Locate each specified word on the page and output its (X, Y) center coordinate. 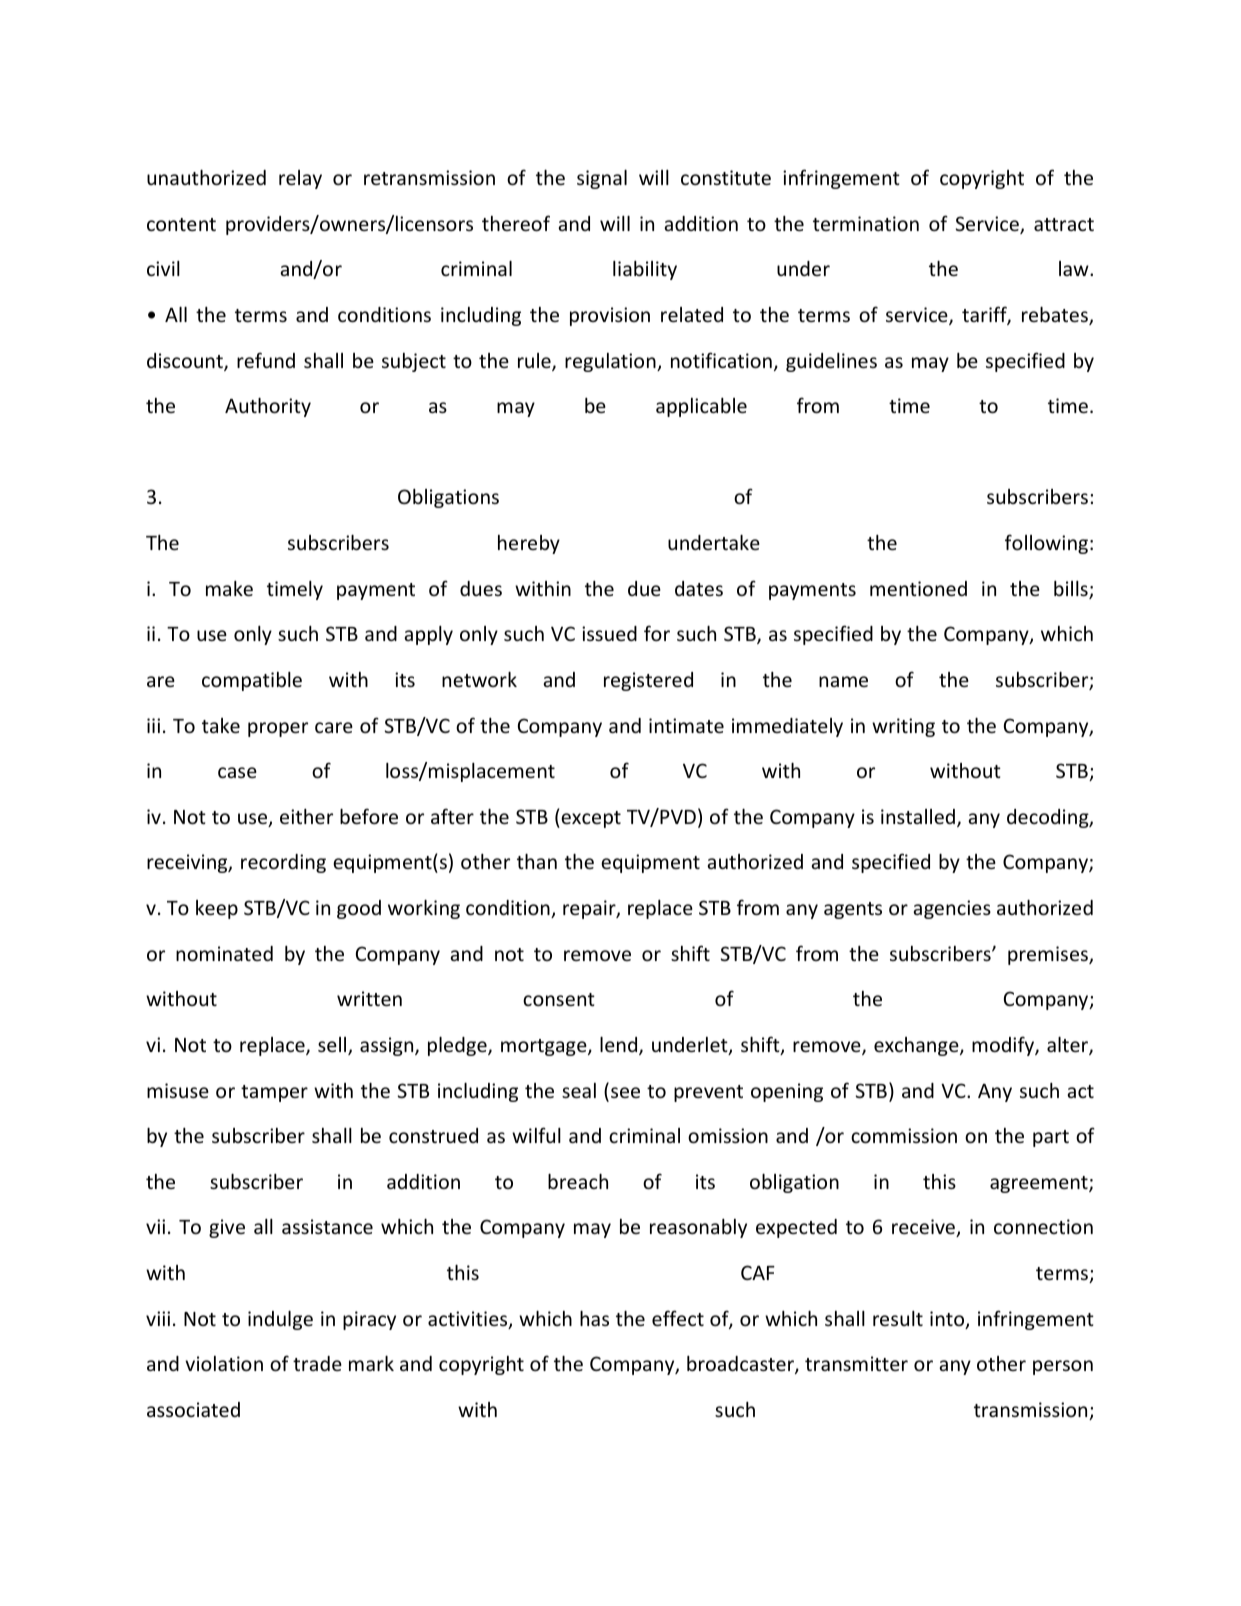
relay (300, 179)
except (590, 819)
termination (866, 223)
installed (919, 818)
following (1046, 544)
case (237, 772)
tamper (274, 1093)
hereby (529, 544)
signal (602, 179)
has (594, 1318)
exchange (917, 1046)
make (229, 588)
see (625, 1092)
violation (224, 1363)
